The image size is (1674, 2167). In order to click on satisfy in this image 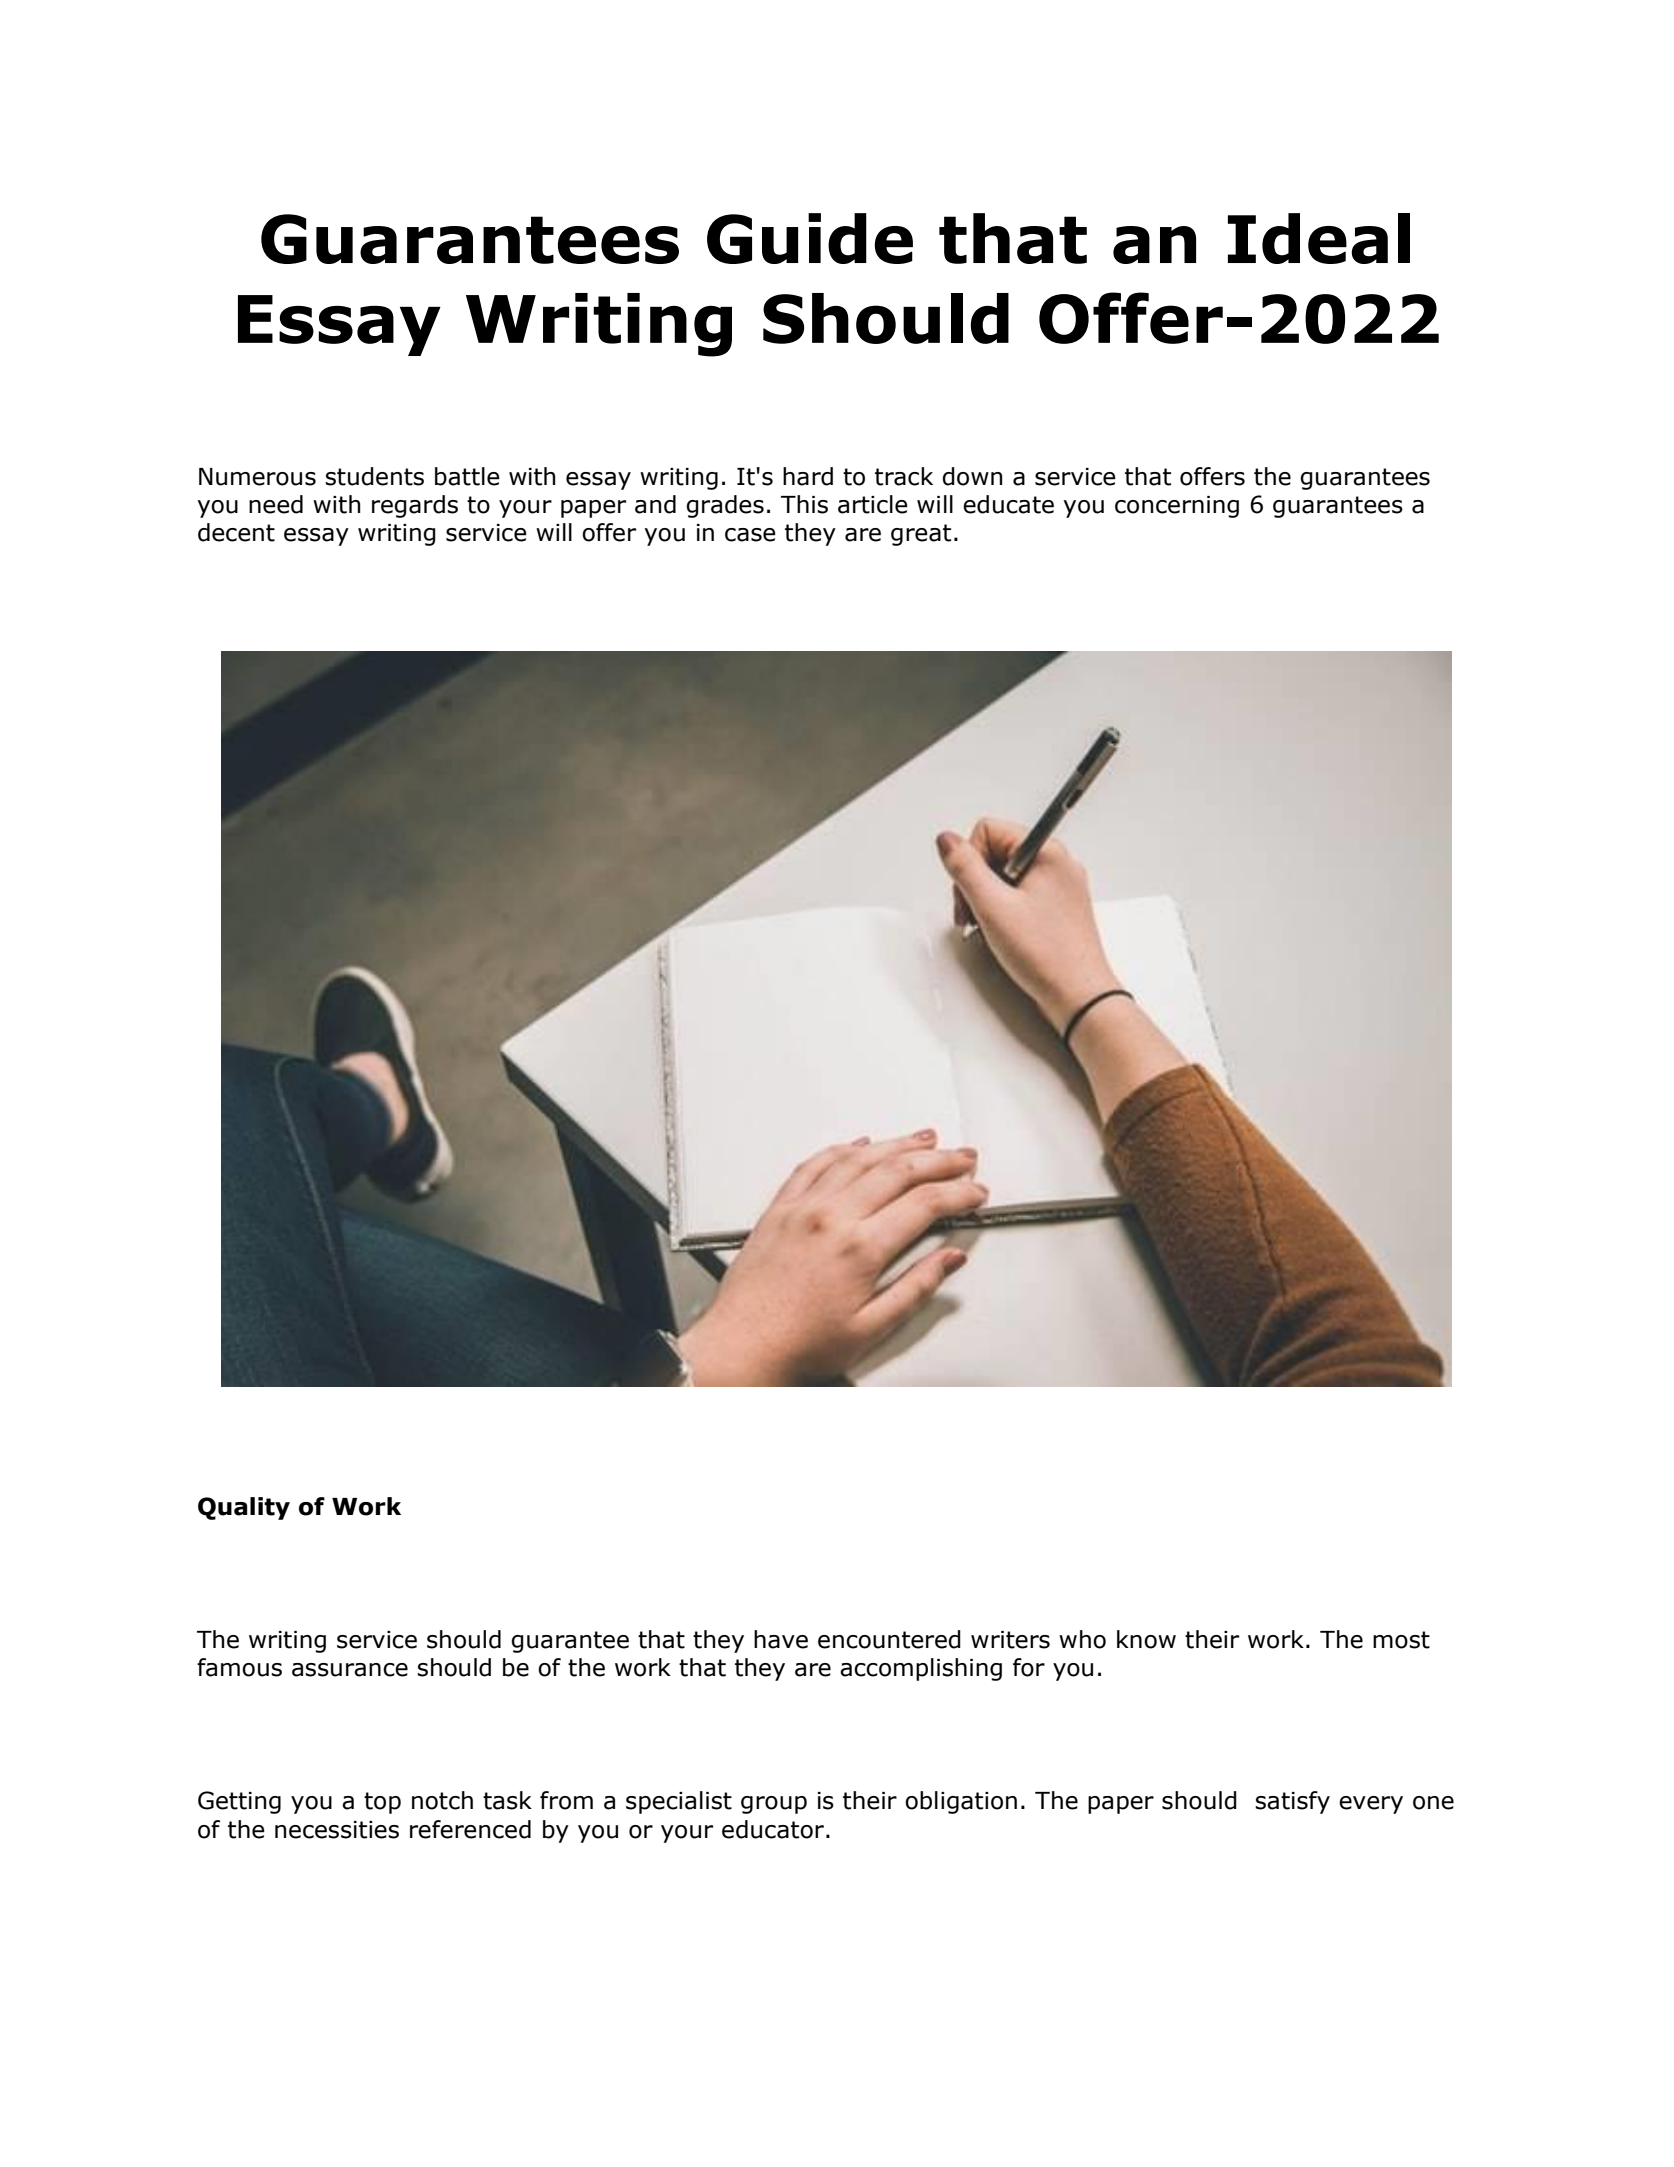, I will do `click(1292, 1802)`.
